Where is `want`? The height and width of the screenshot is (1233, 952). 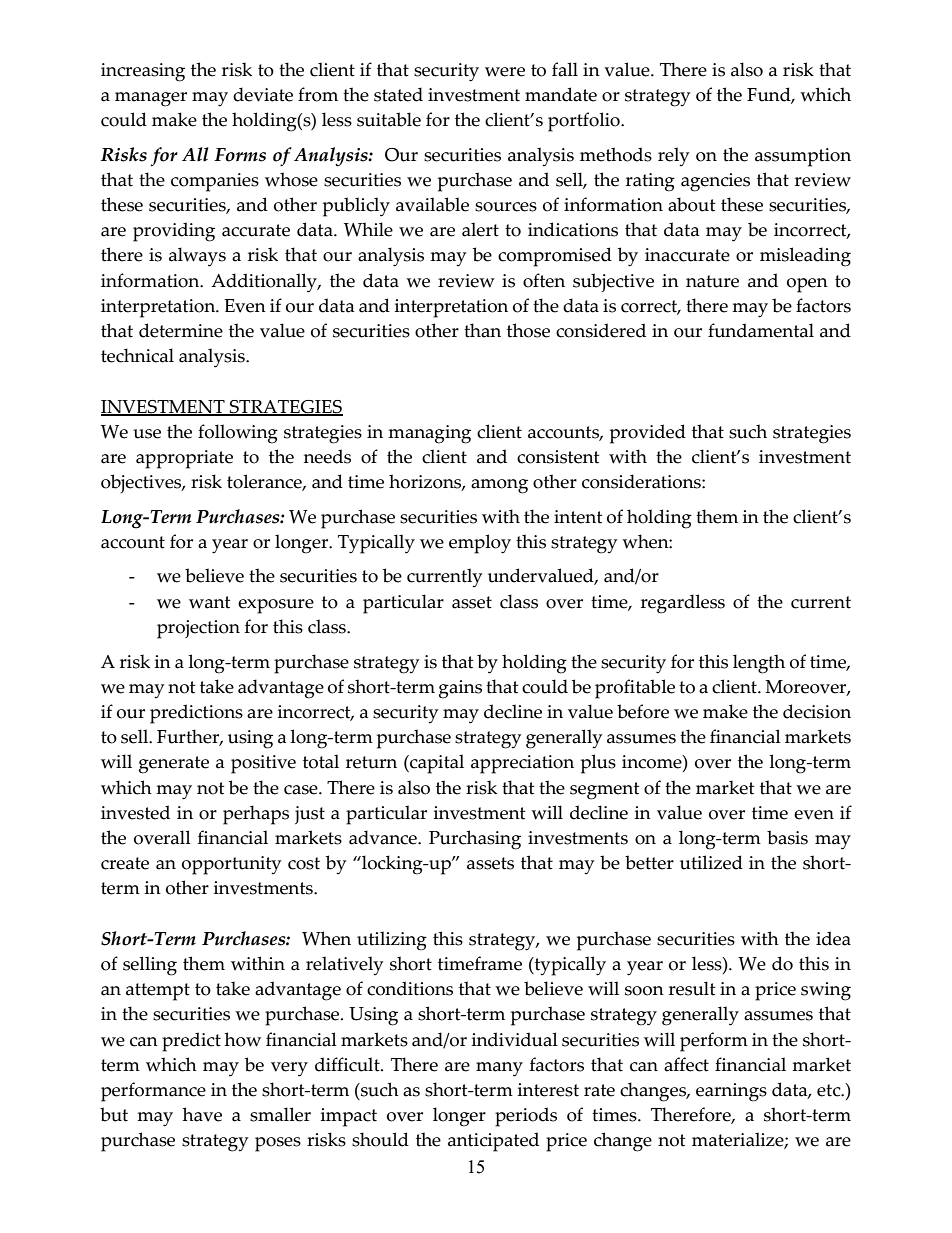 want is located at coordinates (209, 602).
